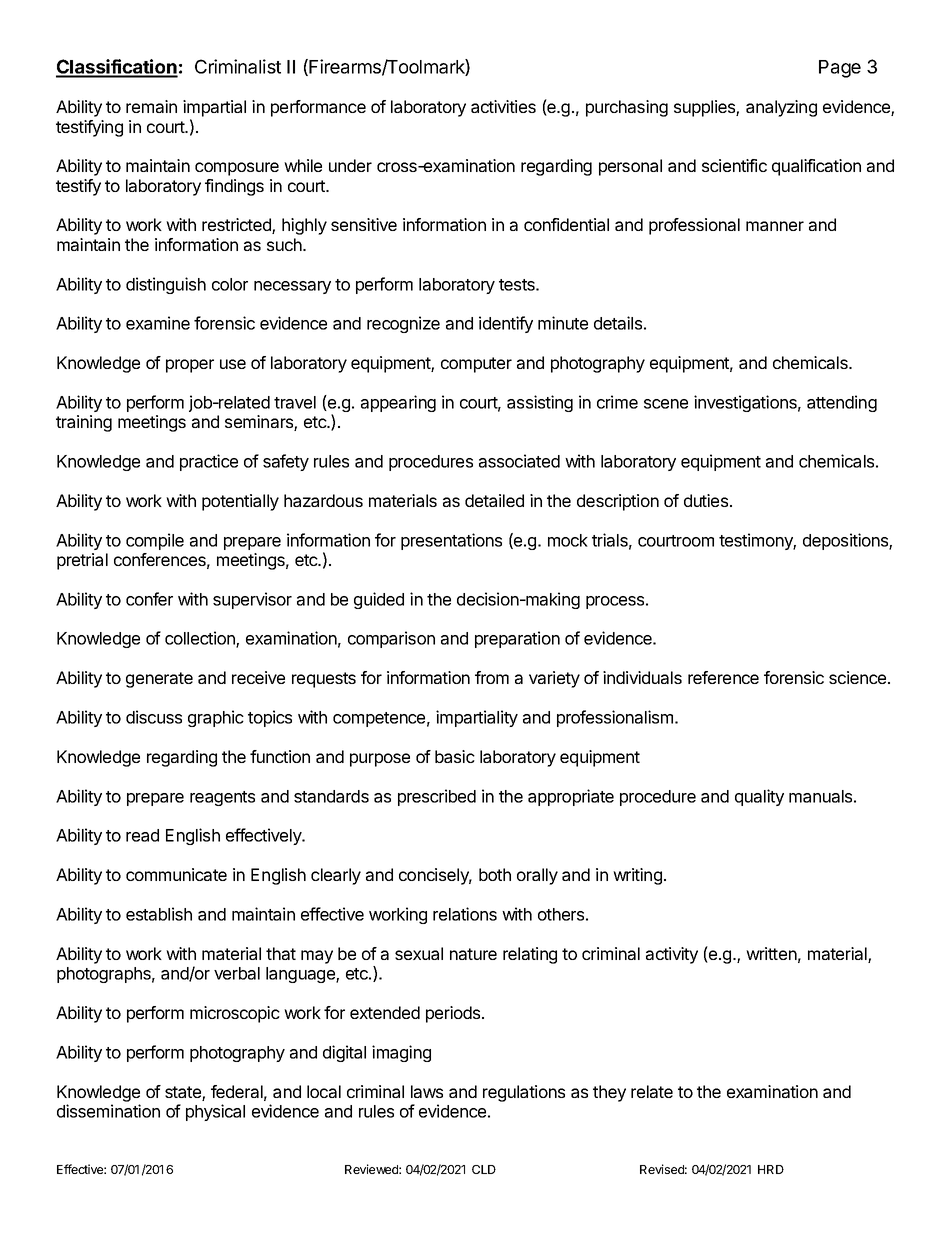 The height and width of the screenshot is (1233, 952). Describe the element at coordinates (506, 324) in the screenshot. I see `identify` at that location.
